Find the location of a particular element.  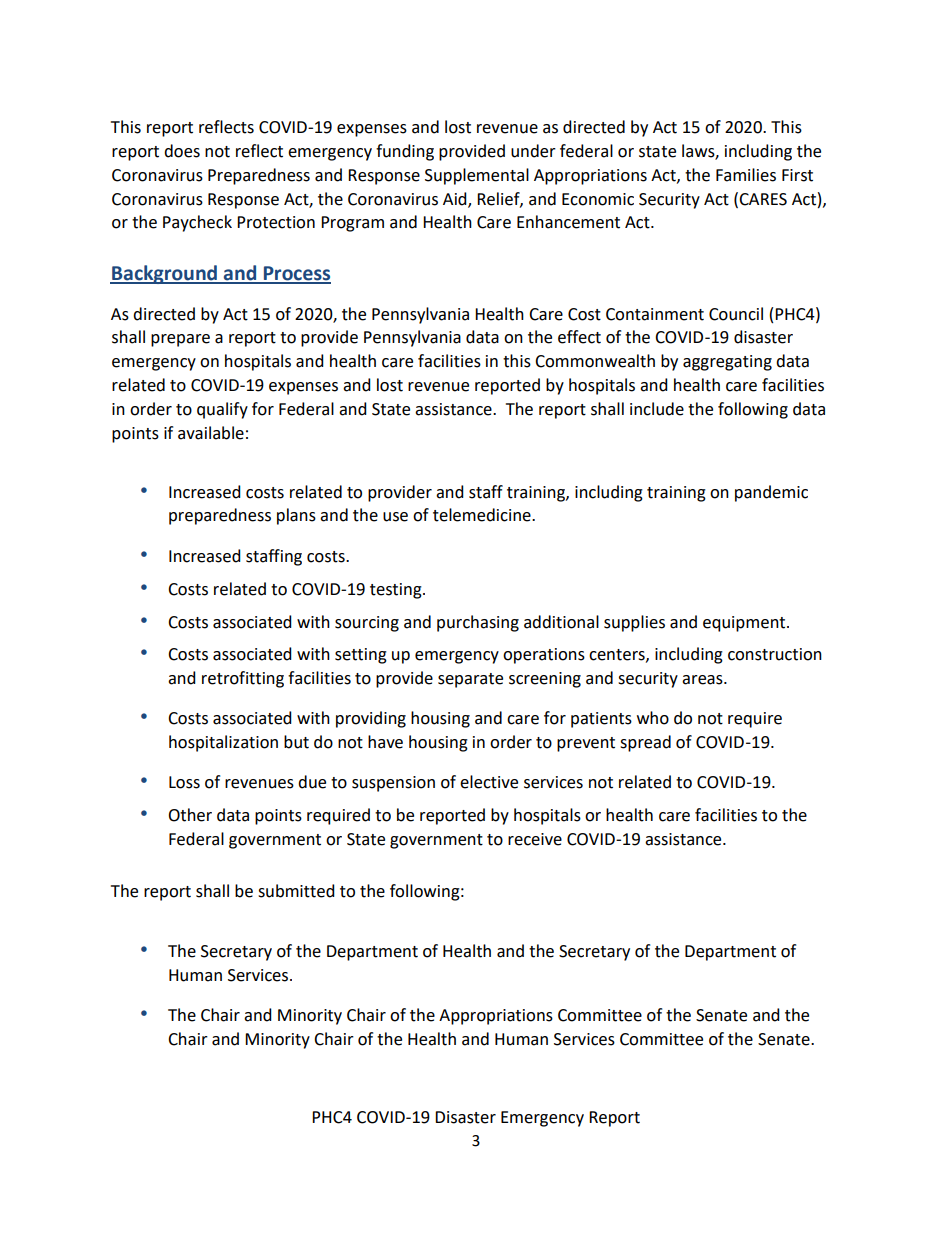

qualify is located at coordinates (222, 410).
